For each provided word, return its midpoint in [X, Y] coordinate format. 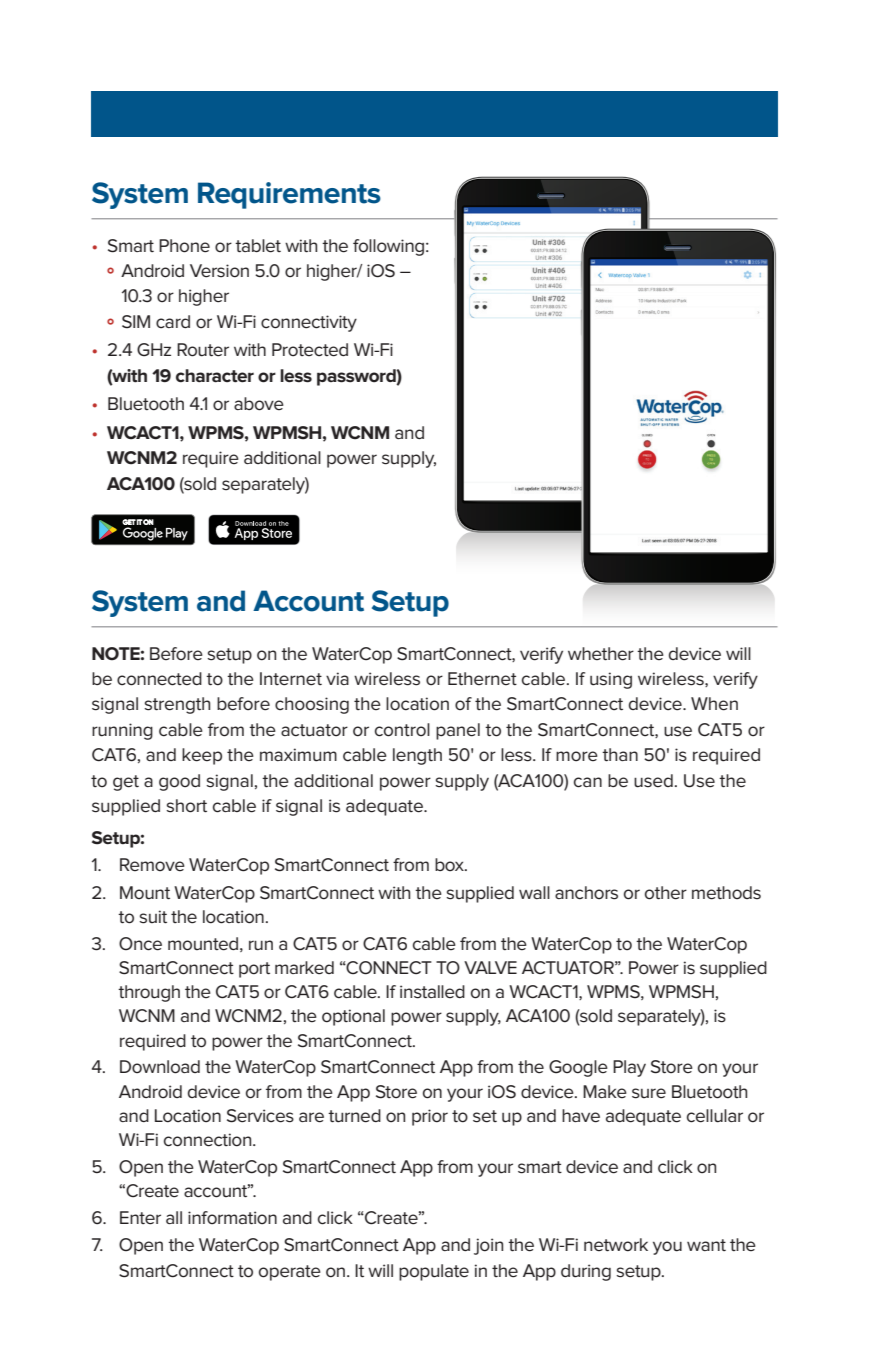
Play [629, 1068]
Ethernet [482, 679]
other [666, 893]
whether [601, 654]
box [450, 865]
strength [177, 705]
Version [219, 271]
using [611, 680]
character [215, 376]
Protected [310, 350]
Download [160, 1067]
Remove [152, 865]
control [402, 730]
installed [432, 992]
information [232, 1218]
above [259, 404]
